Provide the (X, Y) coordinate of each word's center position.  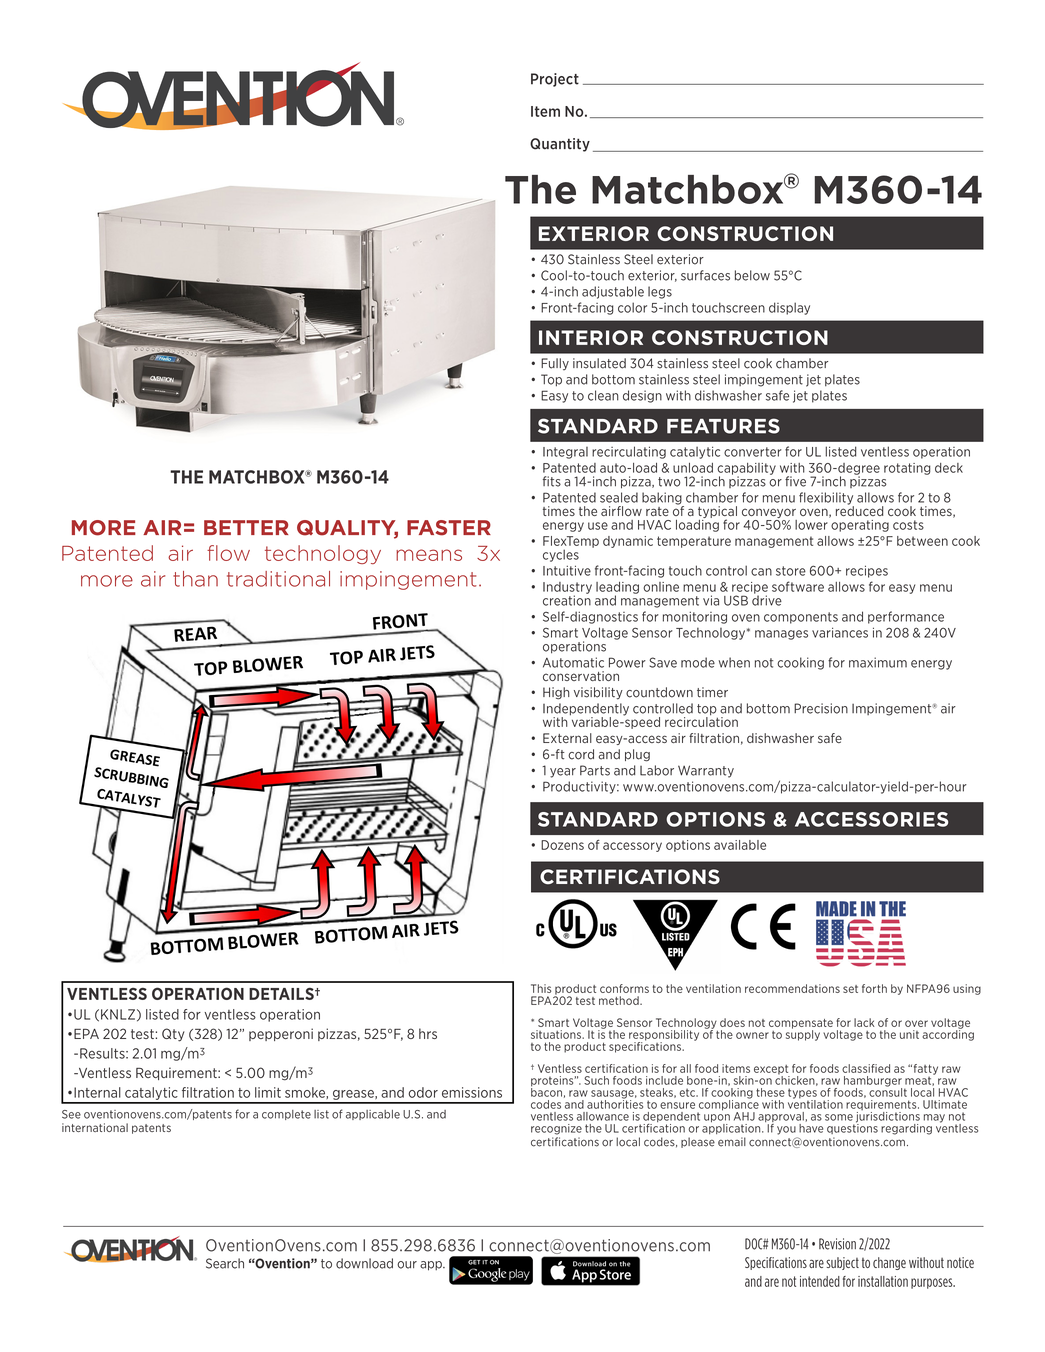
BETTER (246, 527)
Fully (555, 364)
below (752, 275)
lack (864, 1022)
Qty (173, 1035)
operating (859, 524)
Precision (821, 708)
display (789, 308)
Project (555, 80)
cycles (561, 555)
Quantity (560, 145)
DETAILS (282, 994)
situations (557, 1034)
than (195, 579)
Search (225, 1263)
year (563, 773)
